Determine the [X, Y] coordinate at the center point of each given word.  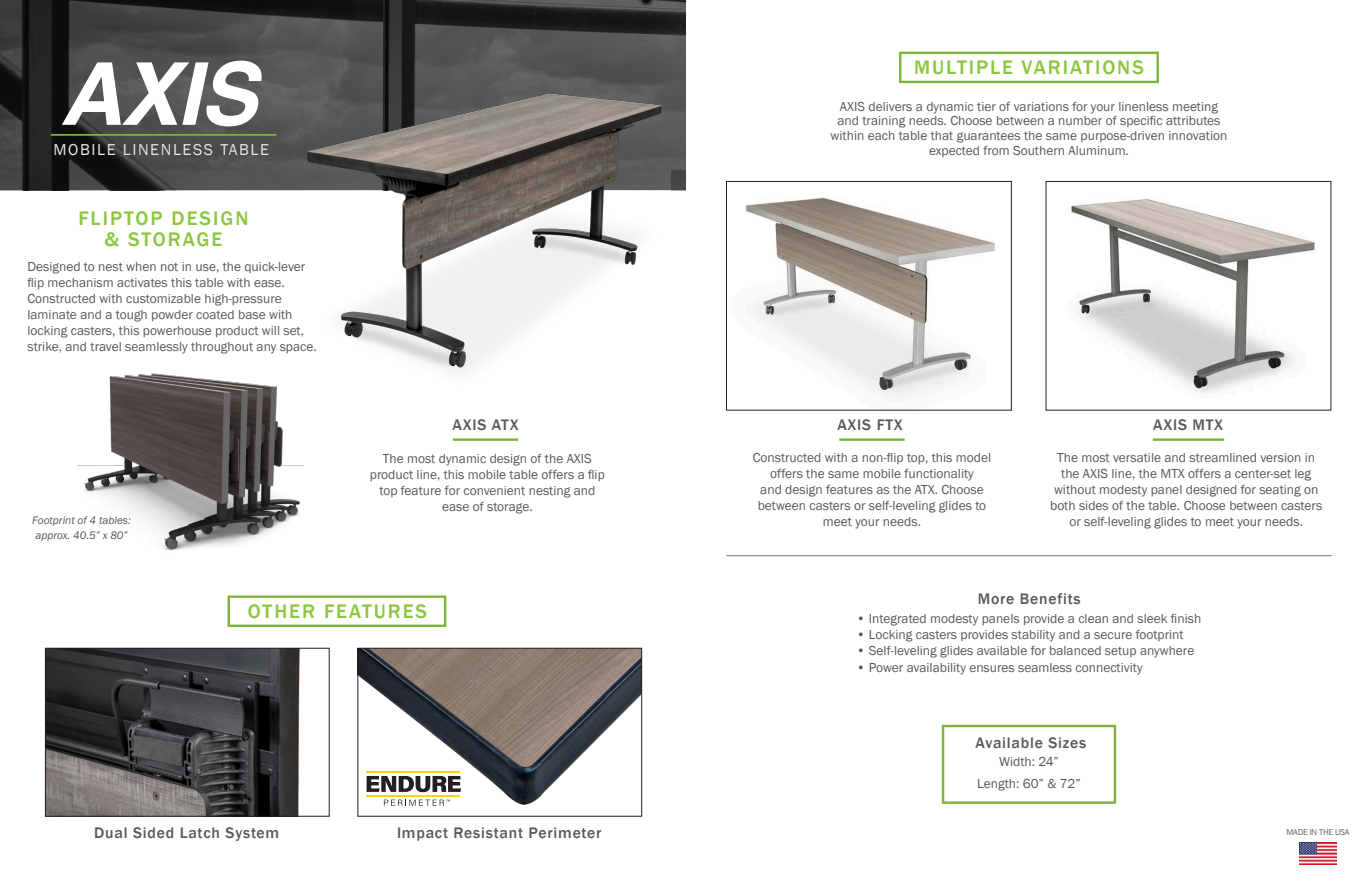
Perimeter [565, 832]
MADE [1297, 832]
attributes [1193, 120]
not [169, 267]
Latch [200, 832]
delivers [890, 106]
